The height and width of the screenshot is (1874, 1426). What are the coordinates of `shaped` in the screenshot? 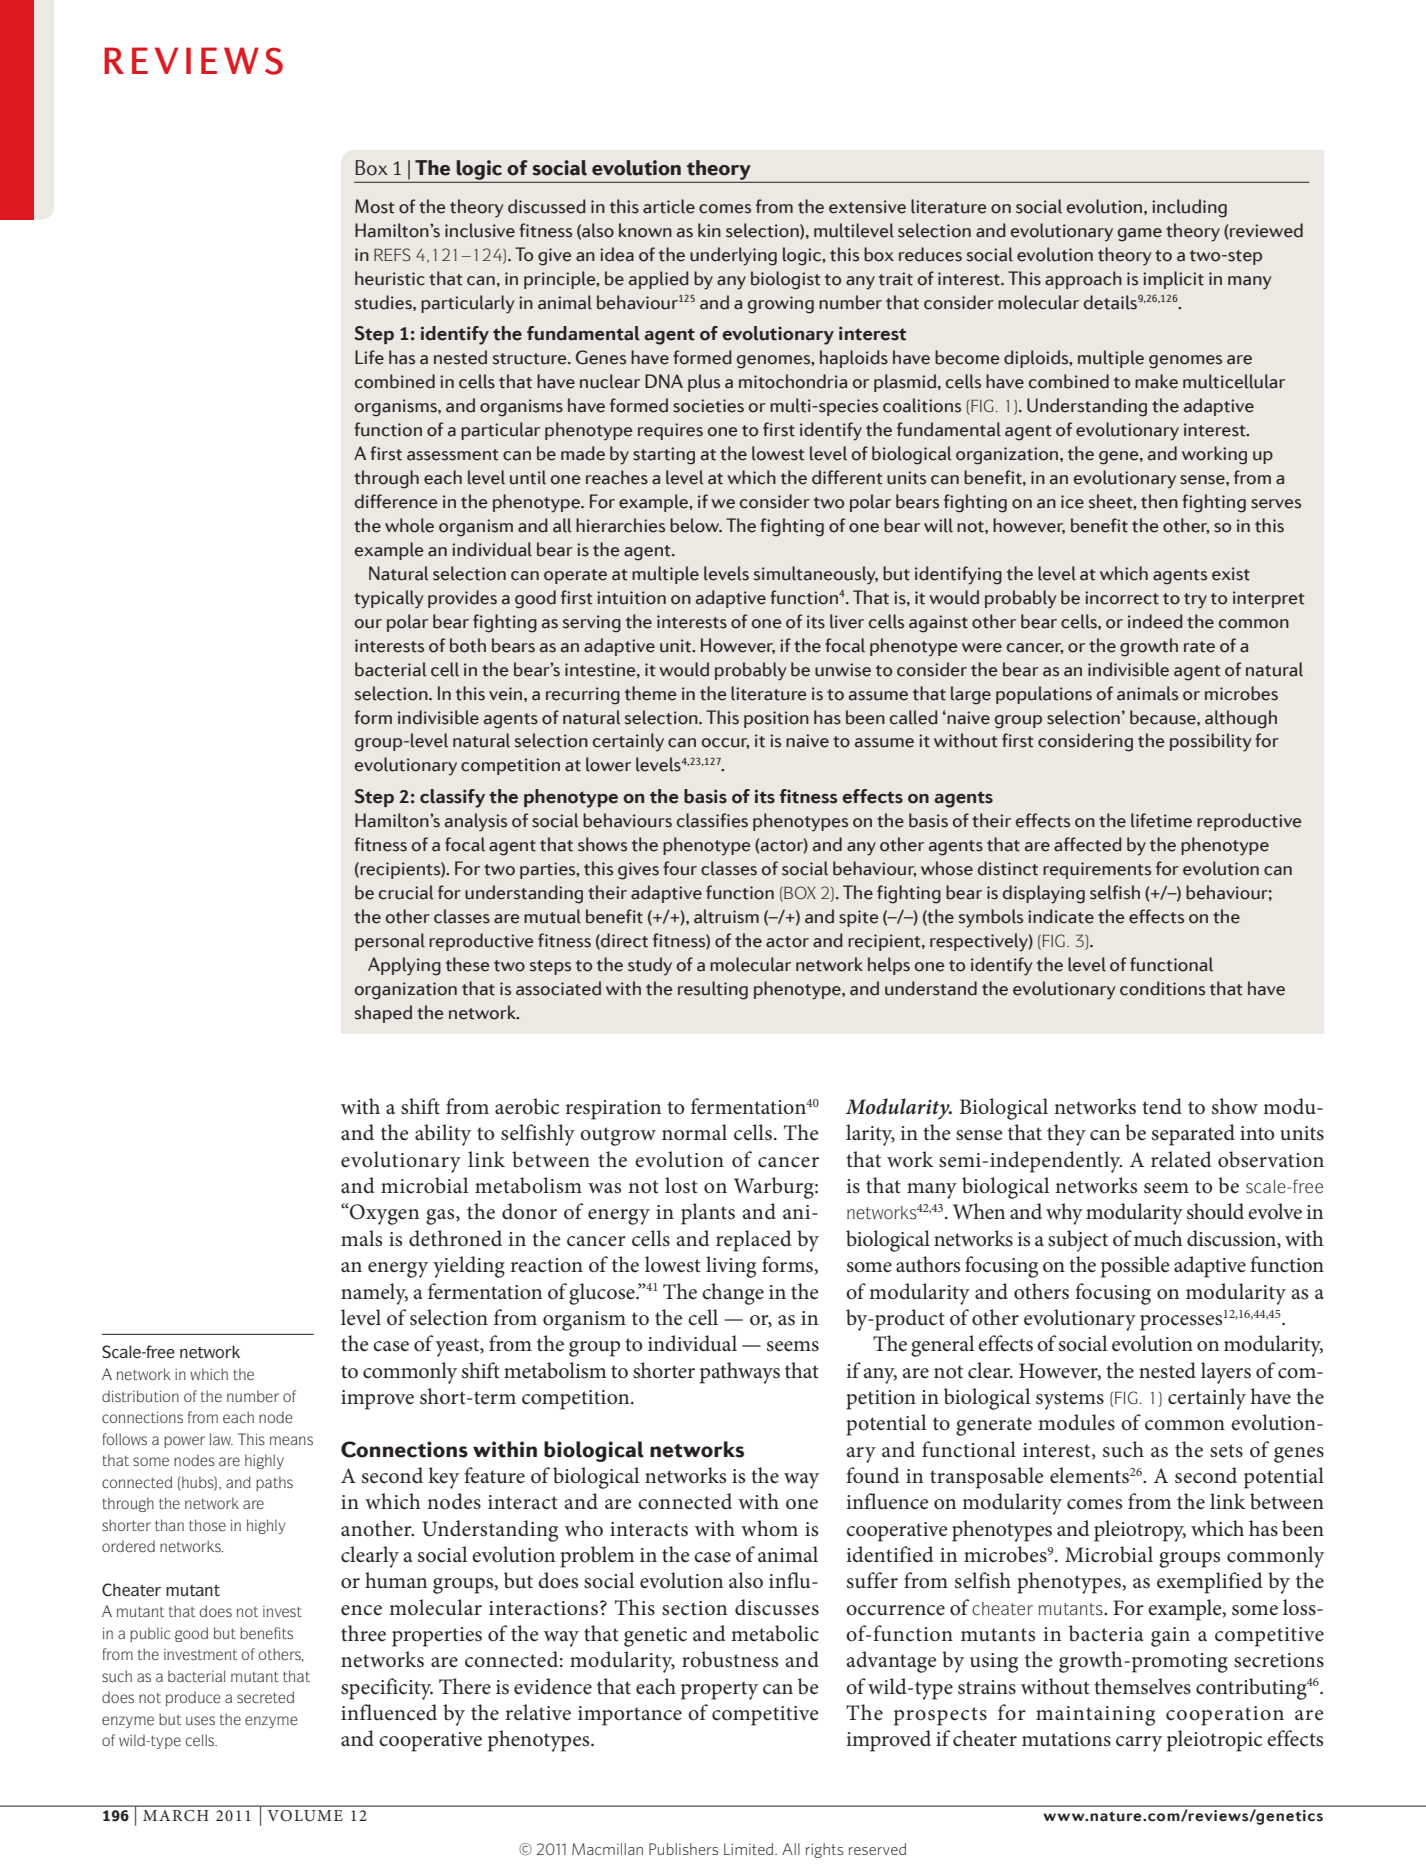 It's located at (383, 1014).
